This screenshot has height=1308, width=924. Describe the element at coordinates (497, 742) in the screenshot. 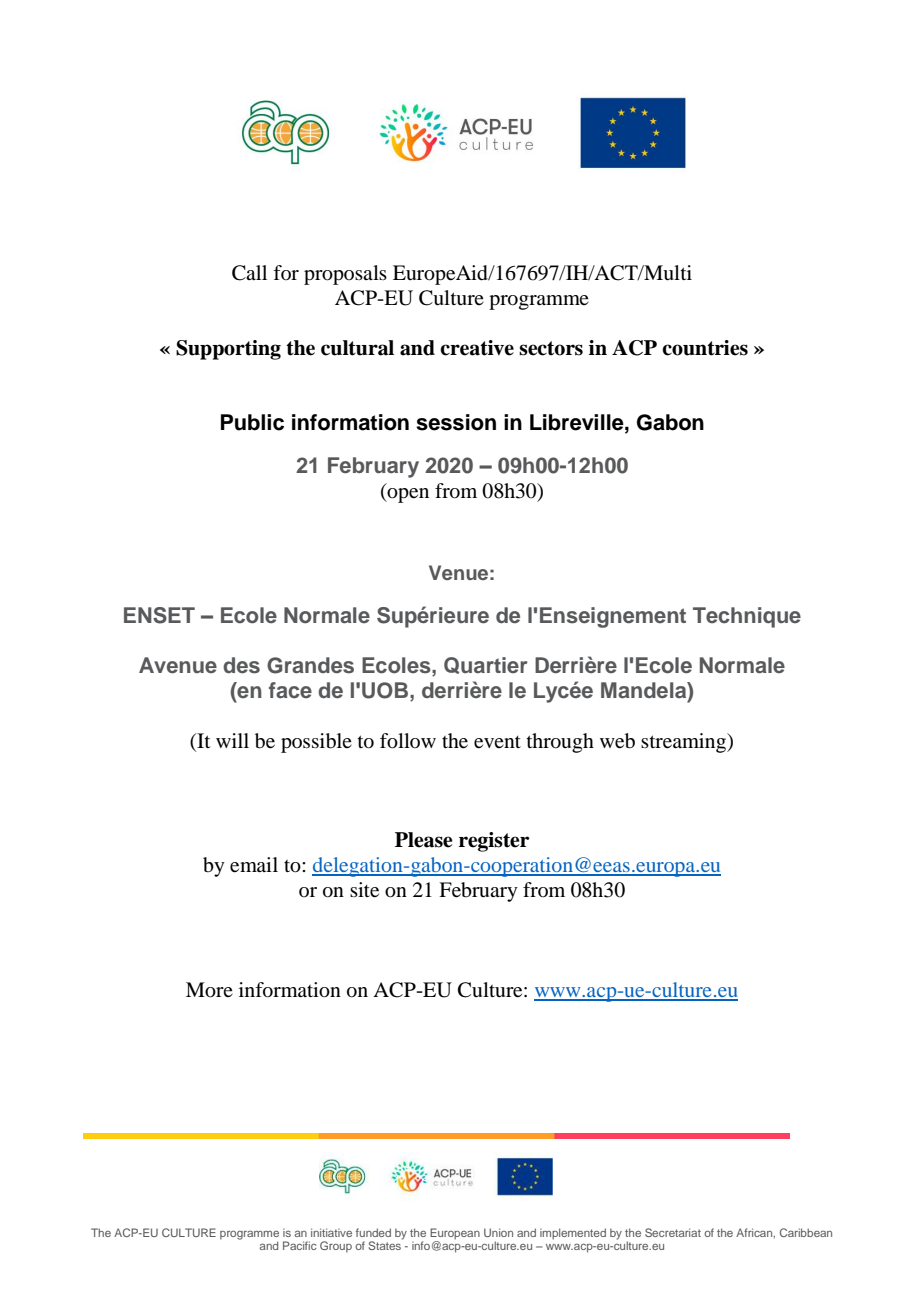

I see `event` at that location.
